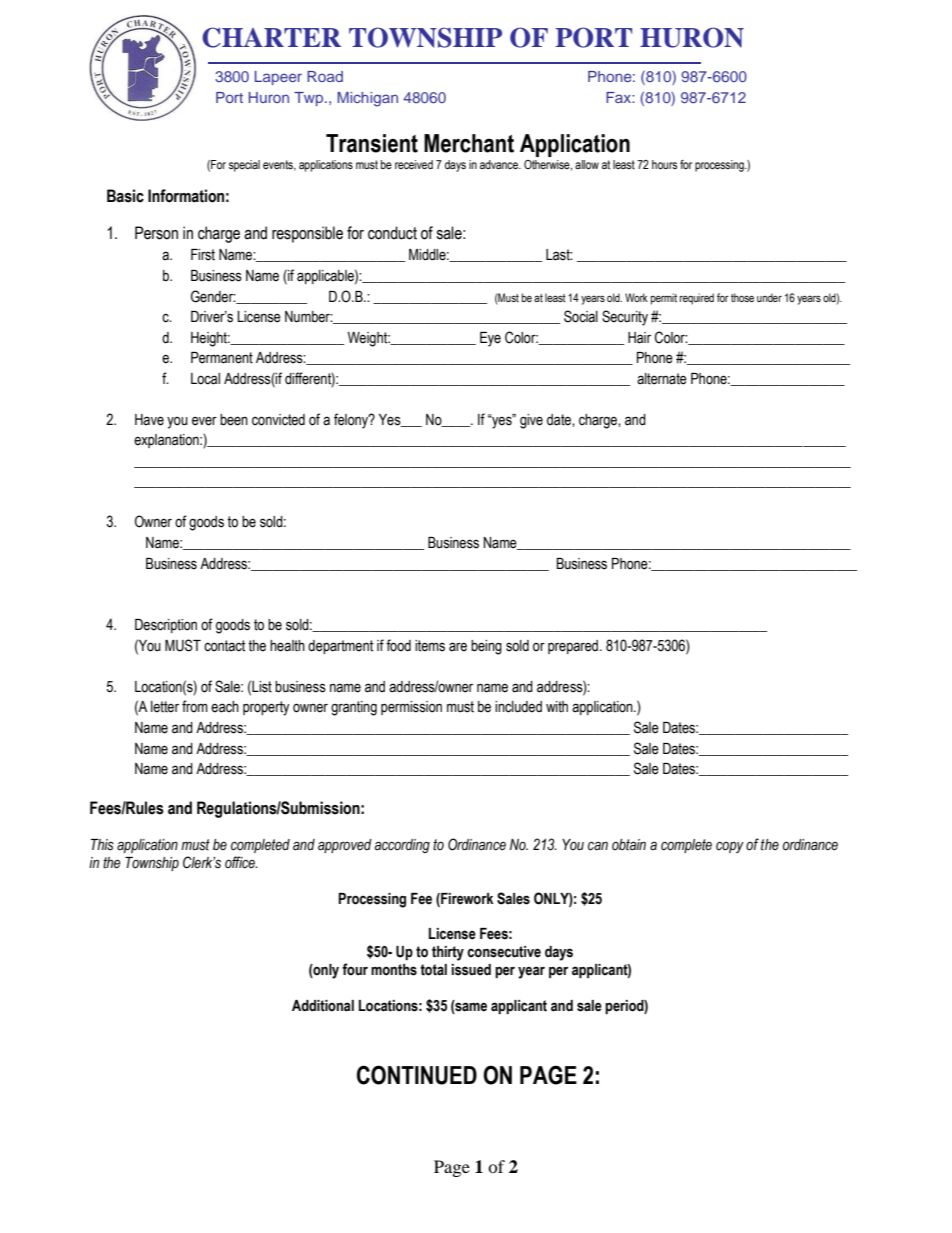 The width and height of the document is (952, 1233). Describe the element at coordinates (430, 646) in the document. I see `items` at that location.
